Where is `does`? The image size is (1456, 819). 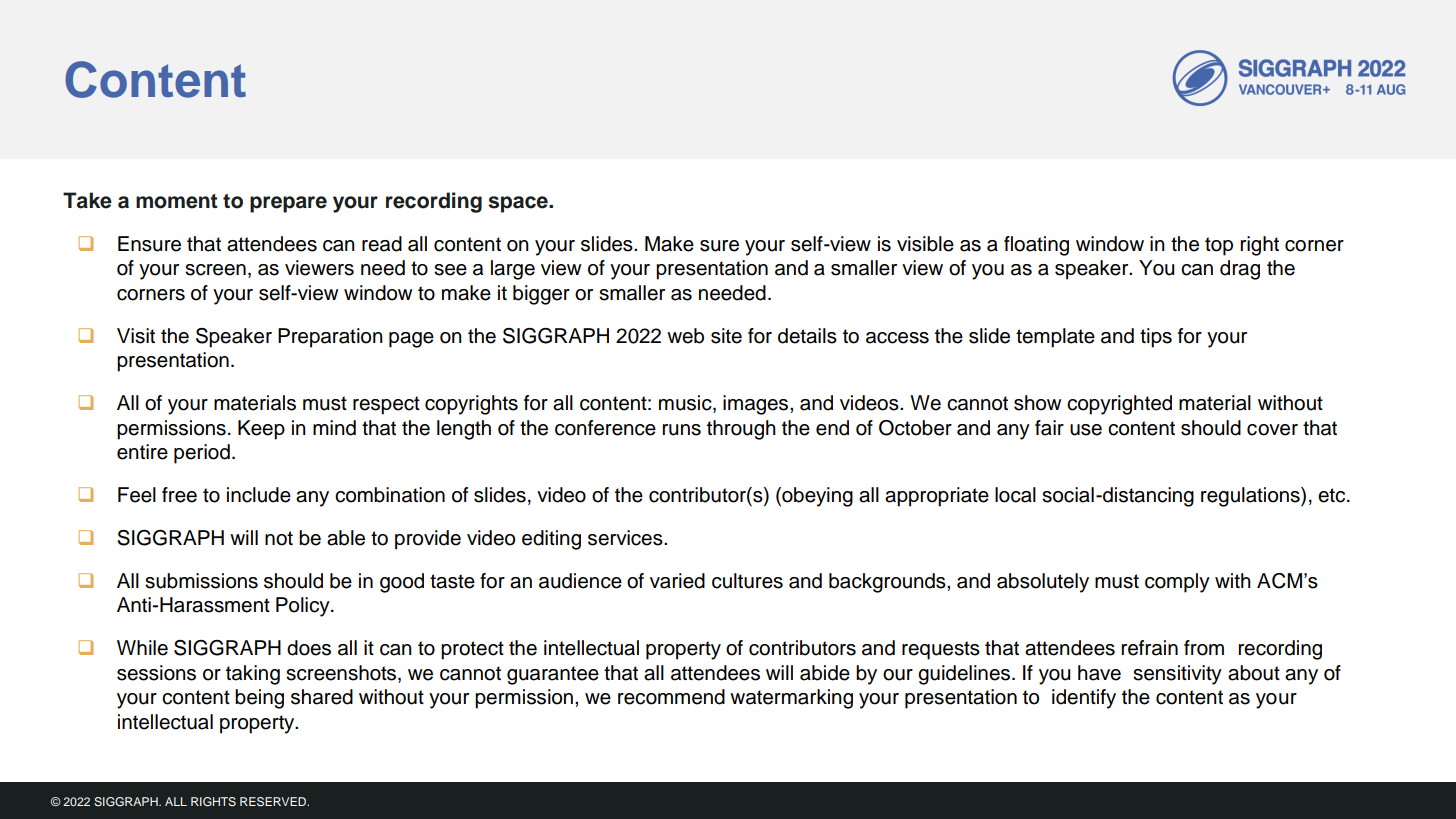 does is located at coordinates (309, 648).
